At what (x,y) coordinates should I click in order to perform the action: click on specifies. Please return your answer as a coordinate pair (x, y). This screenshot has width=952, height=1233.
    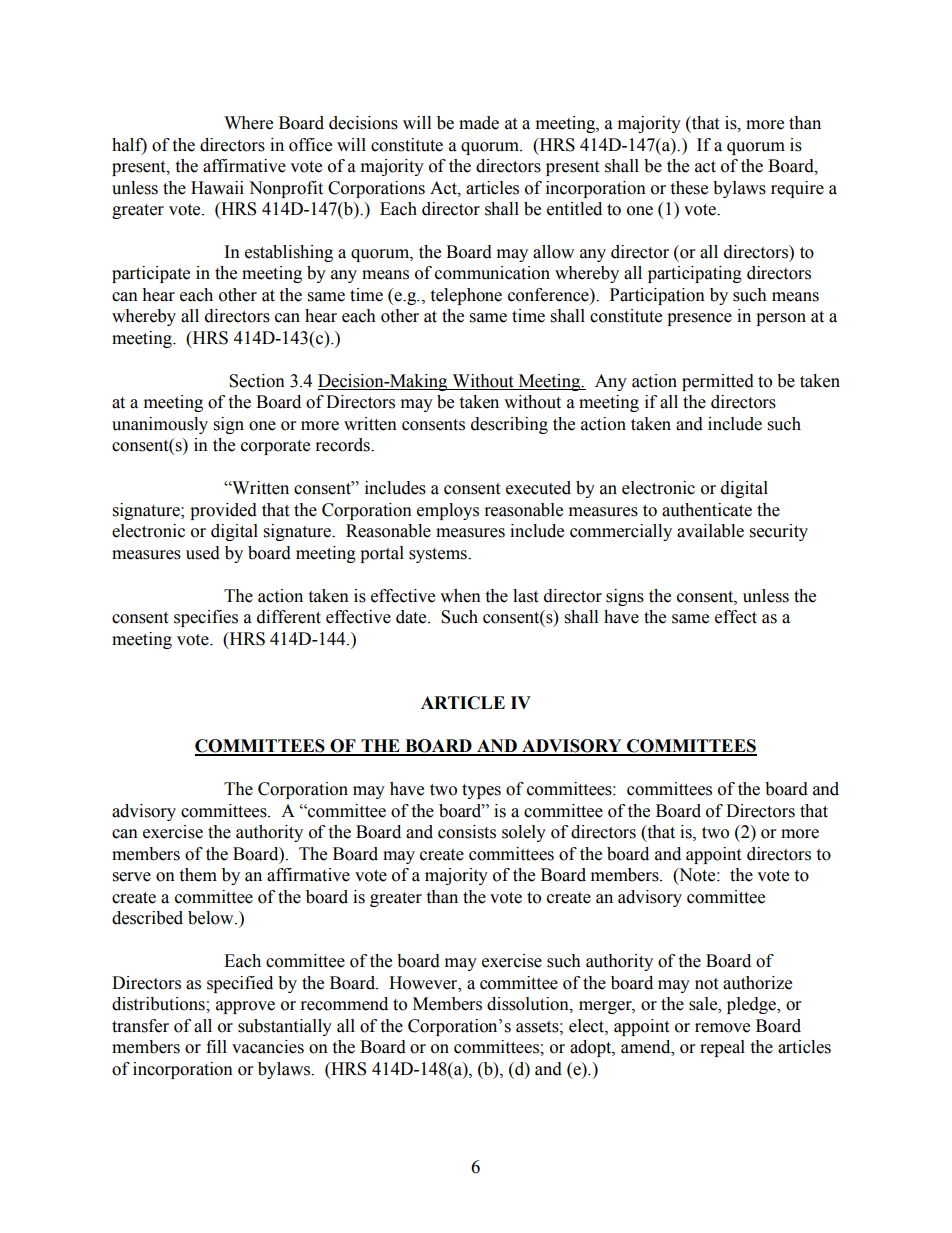
    Looking at the image, I should click on (206, 618).
